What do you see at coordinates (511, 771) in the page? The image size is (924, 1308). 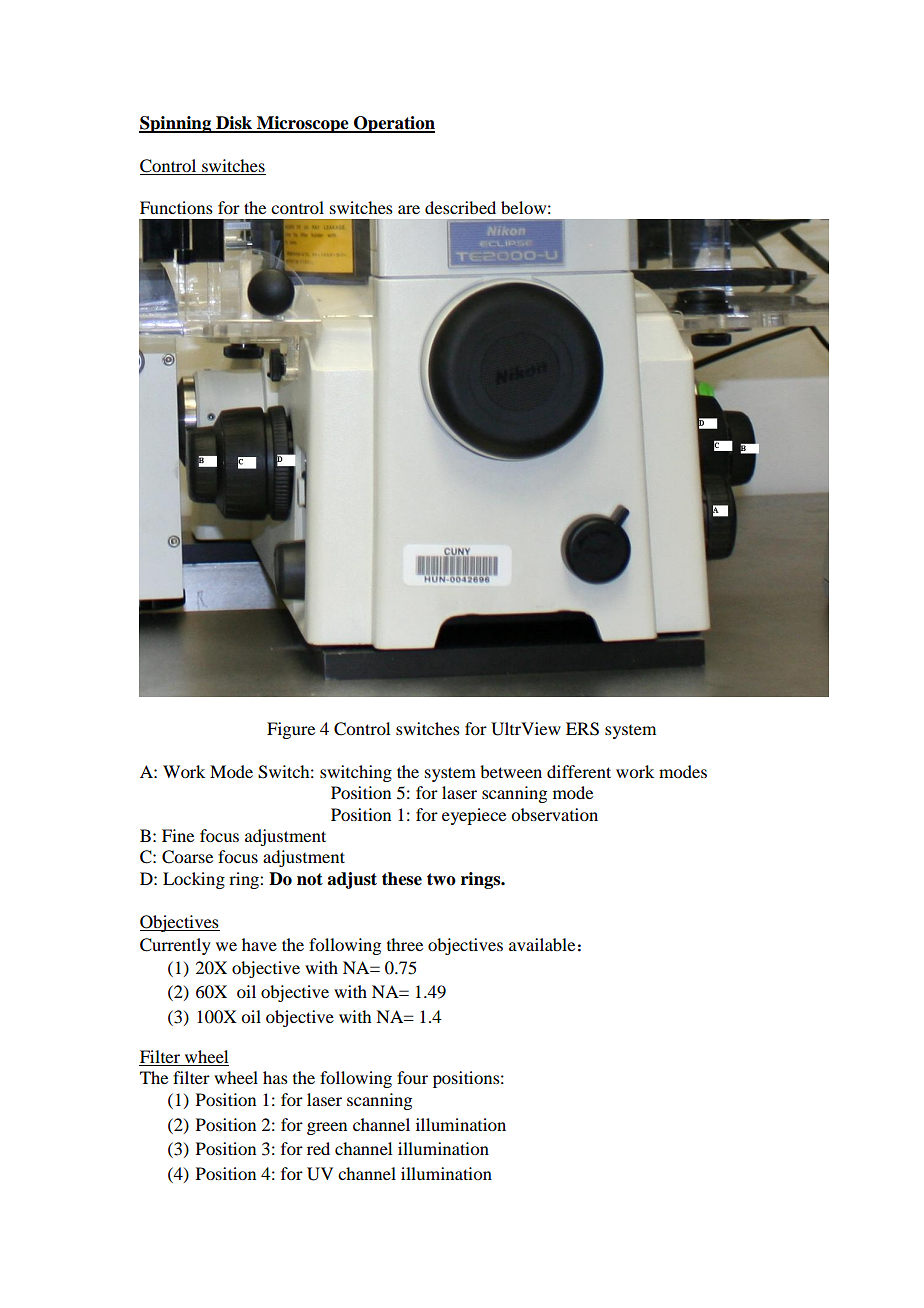 I see `between` at bounding box center [511, 771].
